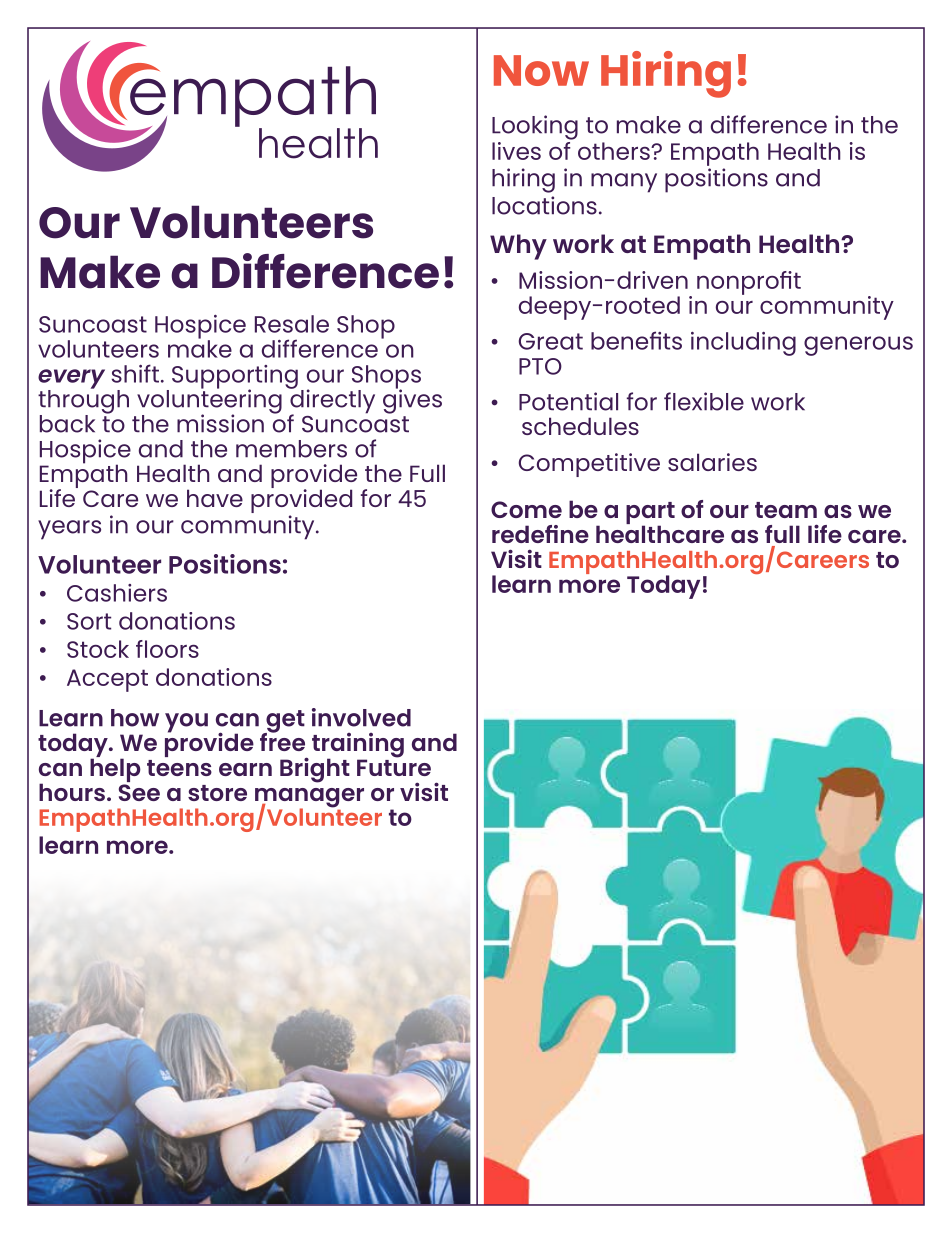  What do you see at coordinates (394, 766) in the screenshot?
I see `Future` at bounding box center [394, 766].
